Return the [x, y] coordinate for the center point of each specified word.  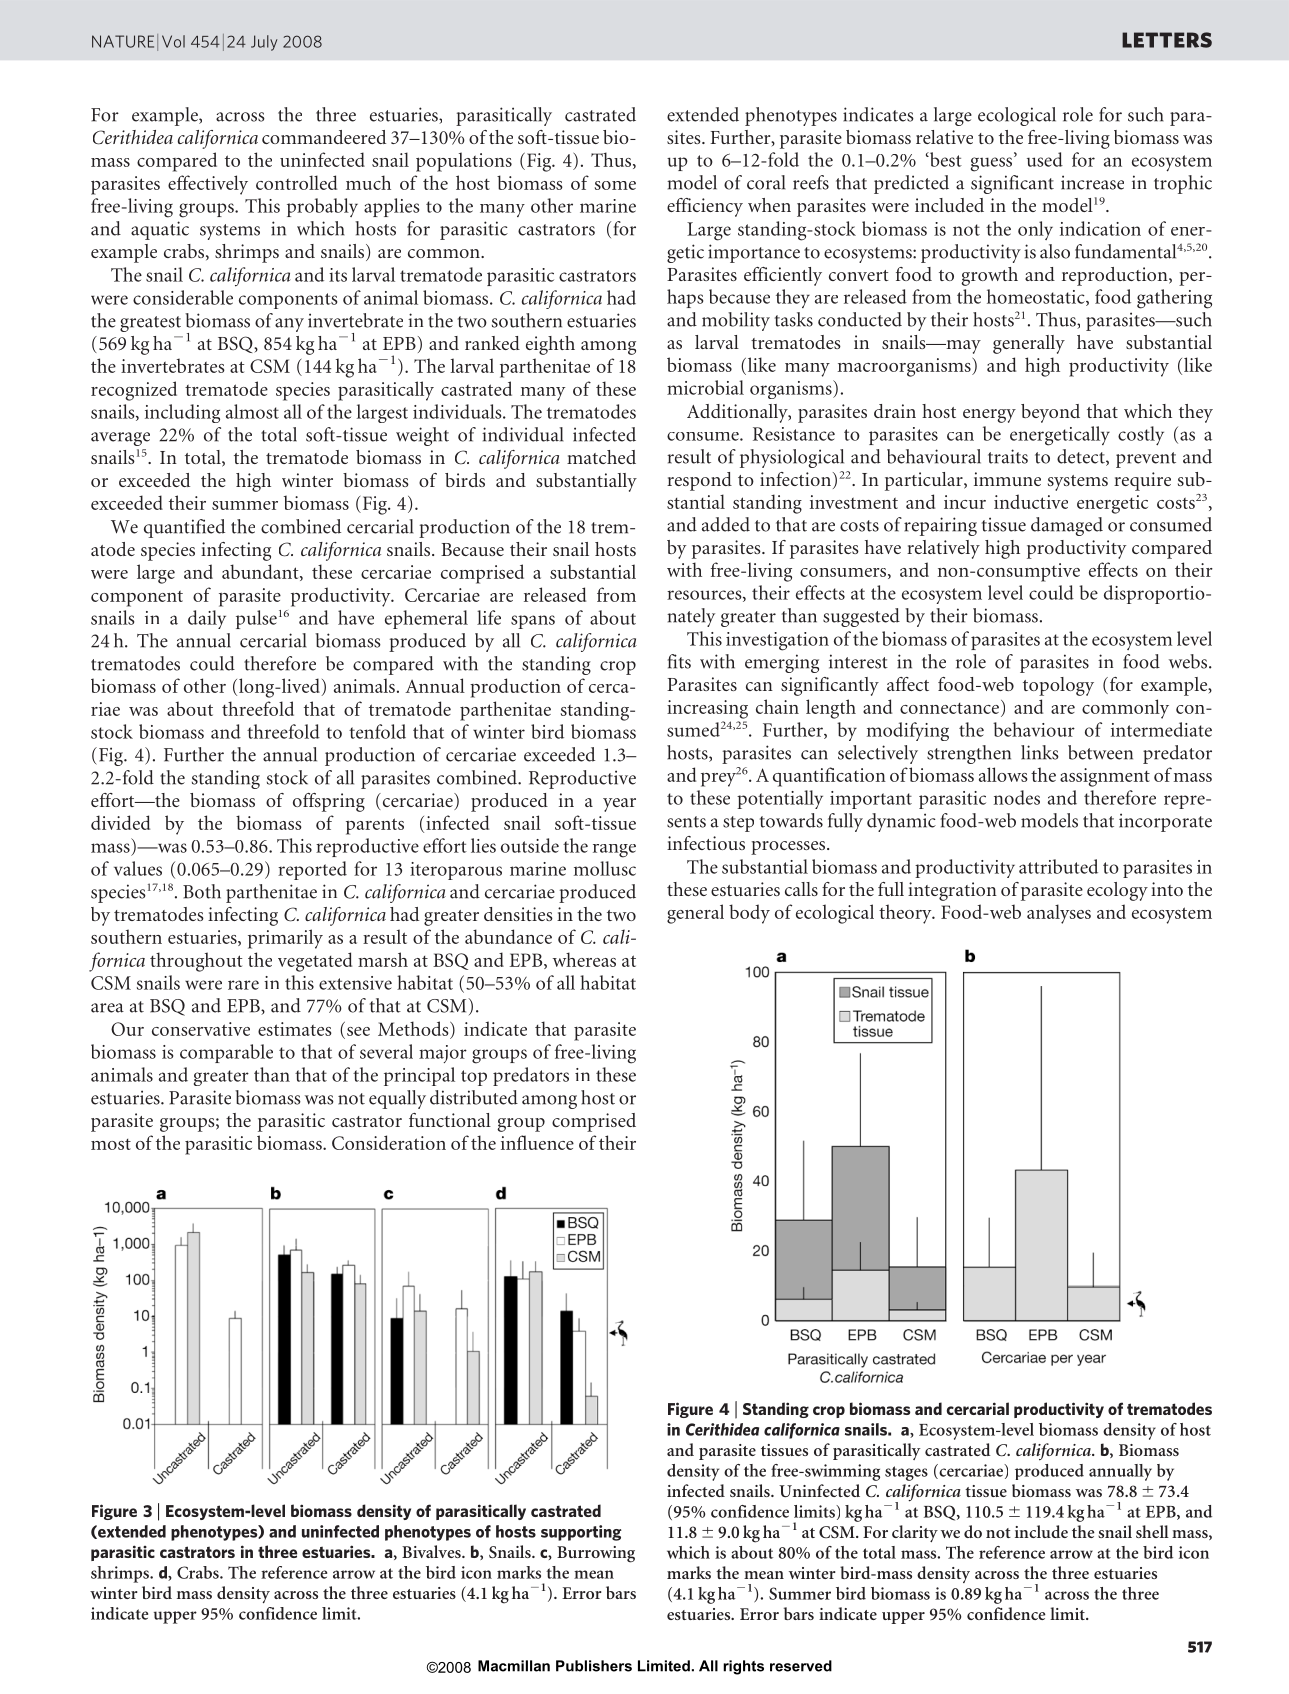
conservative [201, 1029]
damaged [1067, 526]
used [1045, 159]
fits [679, 661]
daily [207, 619]
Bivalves [432, 1551]
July [264, 43]
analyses [1059, 914]
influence [537, 1142]
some [615, 185]
